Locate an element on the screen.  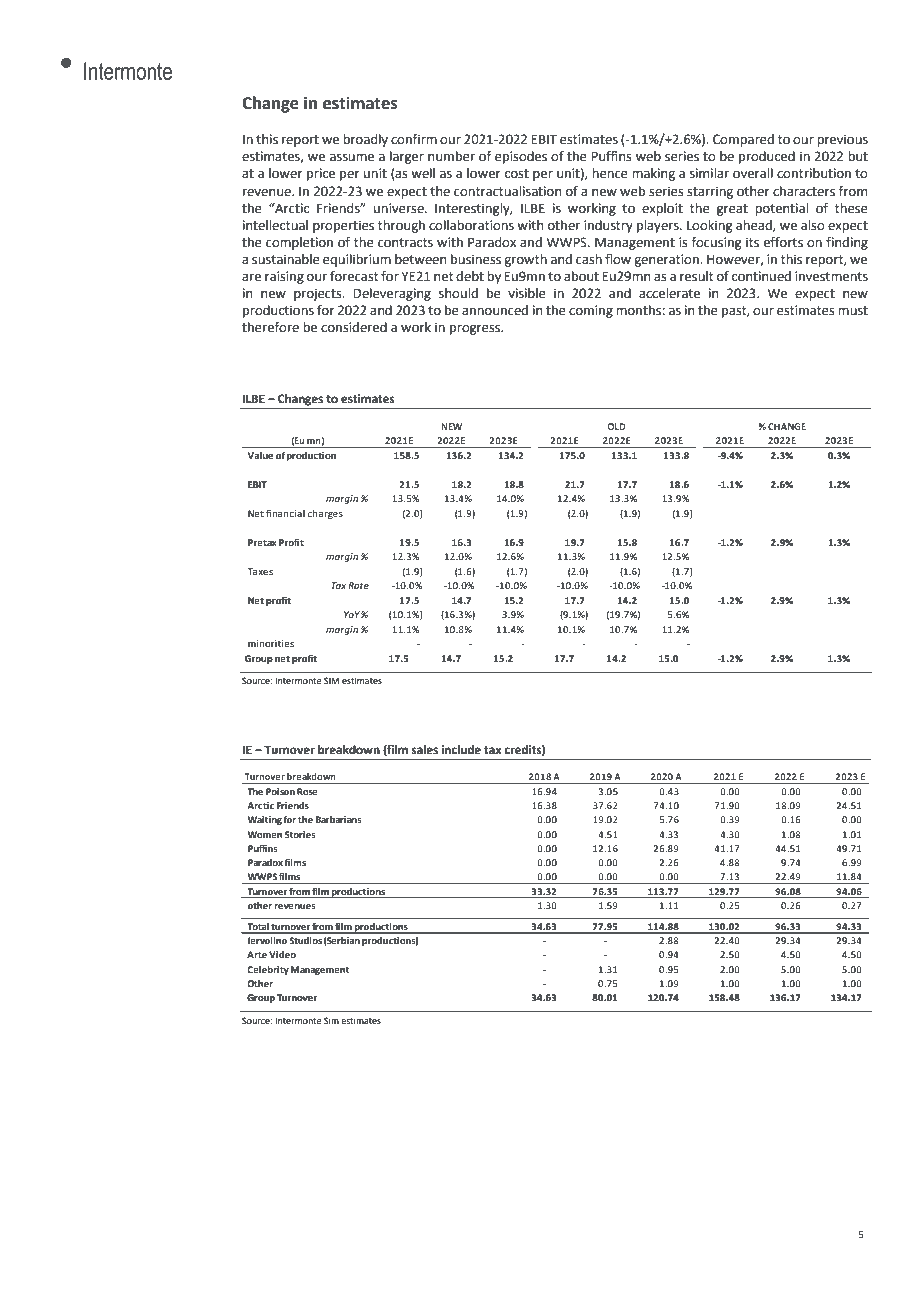
must is located at coordinates (853, 311).
